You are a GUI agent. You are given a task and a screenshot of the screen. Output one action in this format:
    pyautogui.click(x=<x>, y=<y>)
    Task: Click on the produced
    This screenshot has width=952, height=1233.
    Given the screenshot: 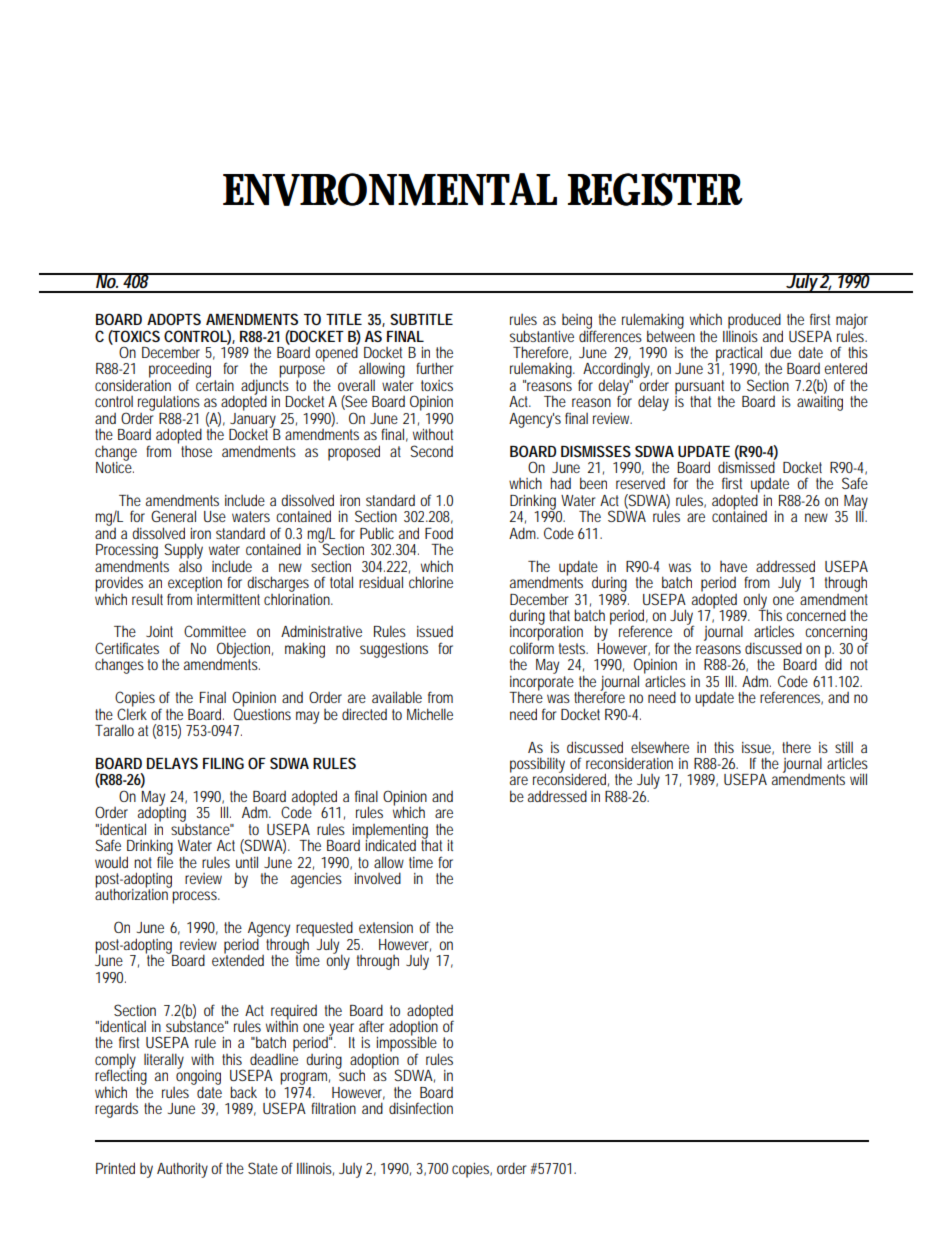 What is the action you would take?
    pyautogui.click(x=755, y=322)
